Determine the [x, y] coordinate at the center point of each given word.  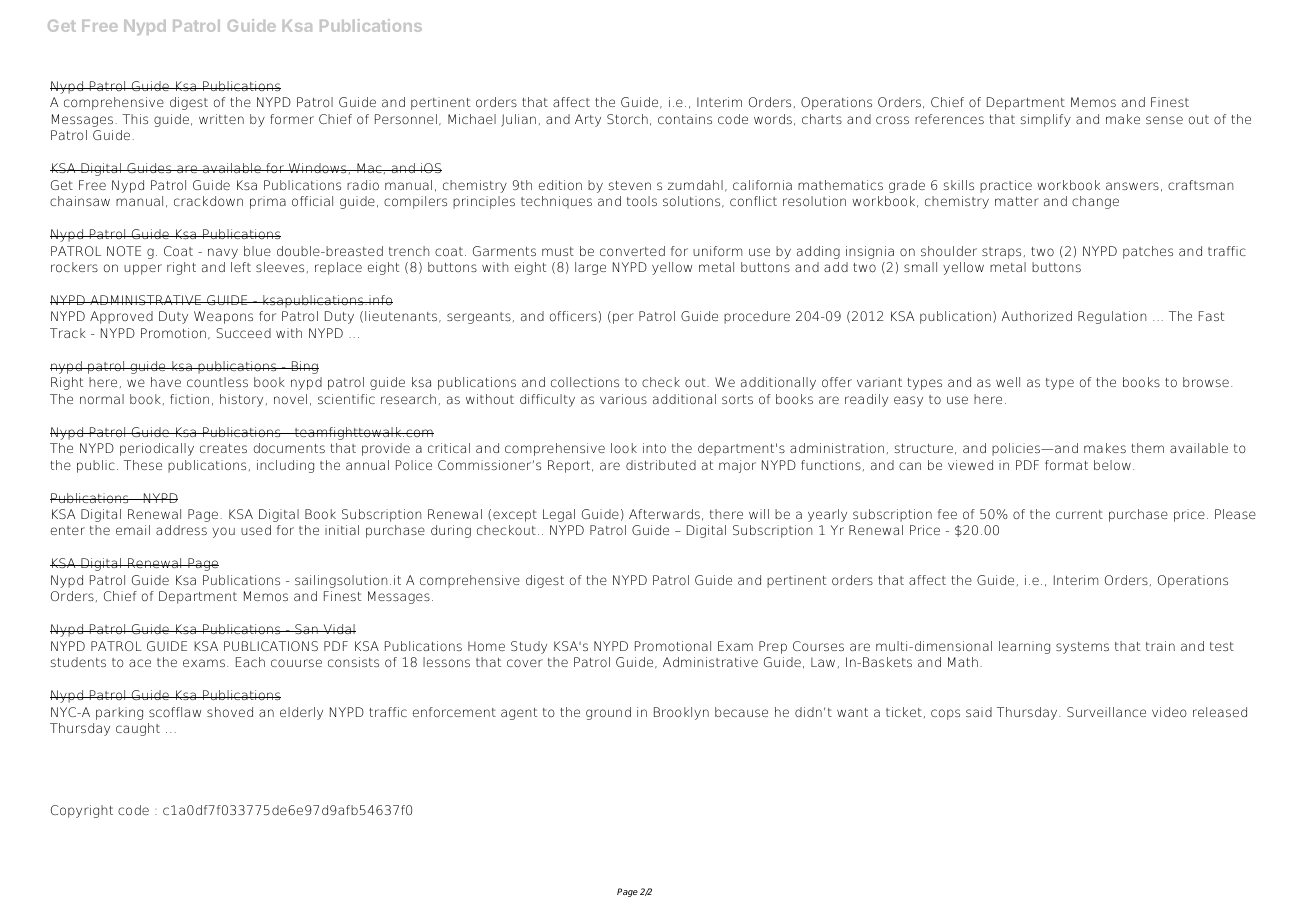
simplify [1046, 120]
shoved [230, 712]
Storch [627, 119]
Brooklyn [681, 713]
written [221, 119]
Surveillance [1106, 712]
